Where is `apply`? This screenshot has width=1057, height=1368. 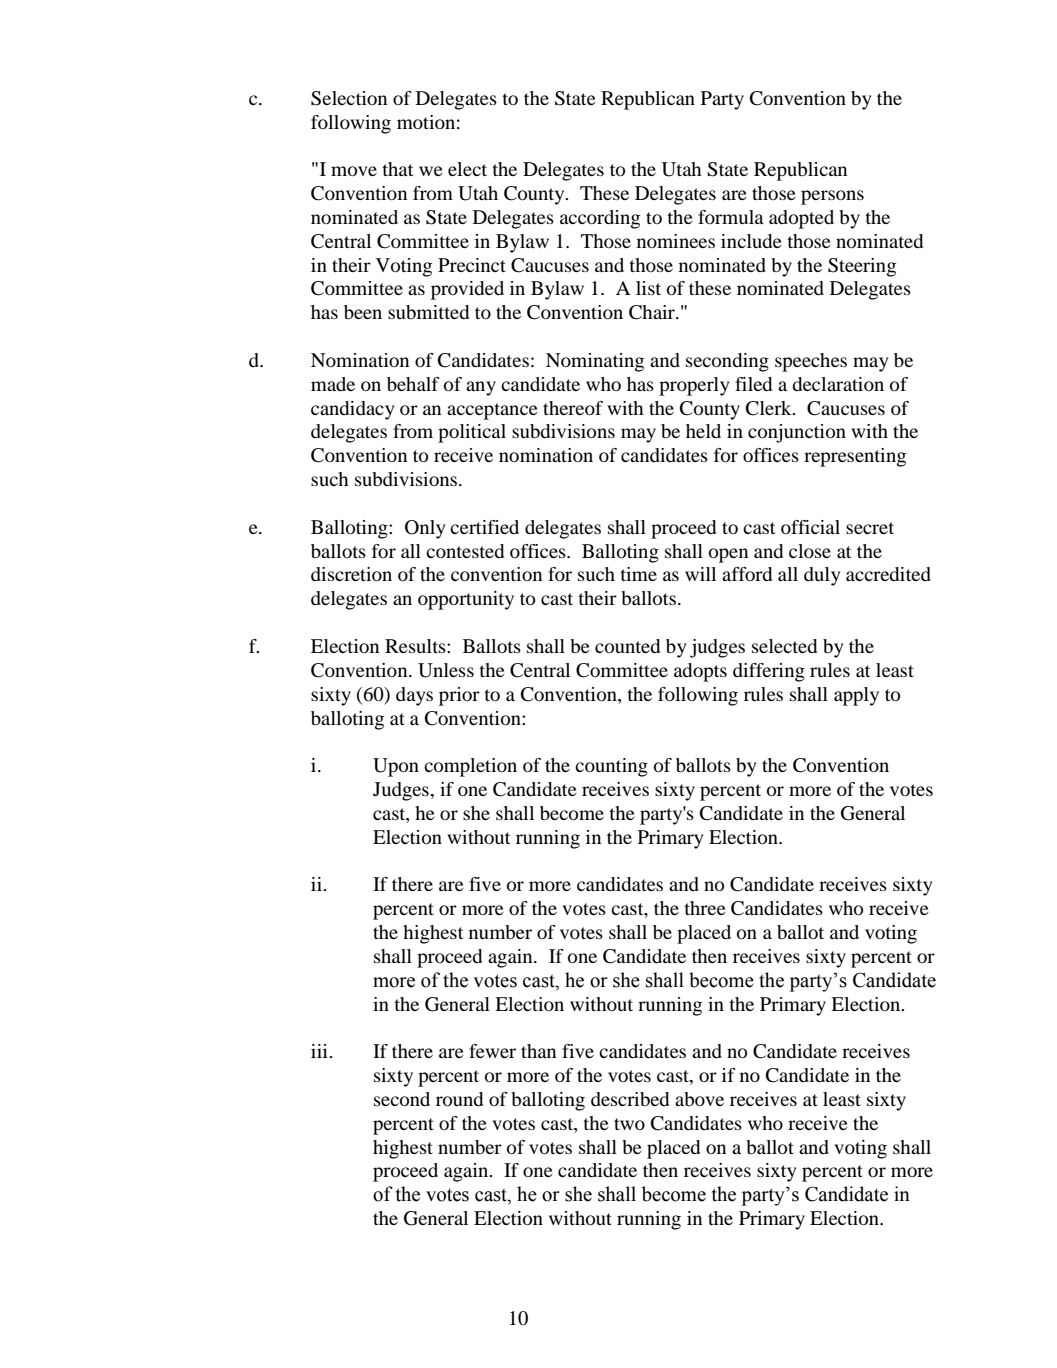 apply is located at coordinates (856, 696).
